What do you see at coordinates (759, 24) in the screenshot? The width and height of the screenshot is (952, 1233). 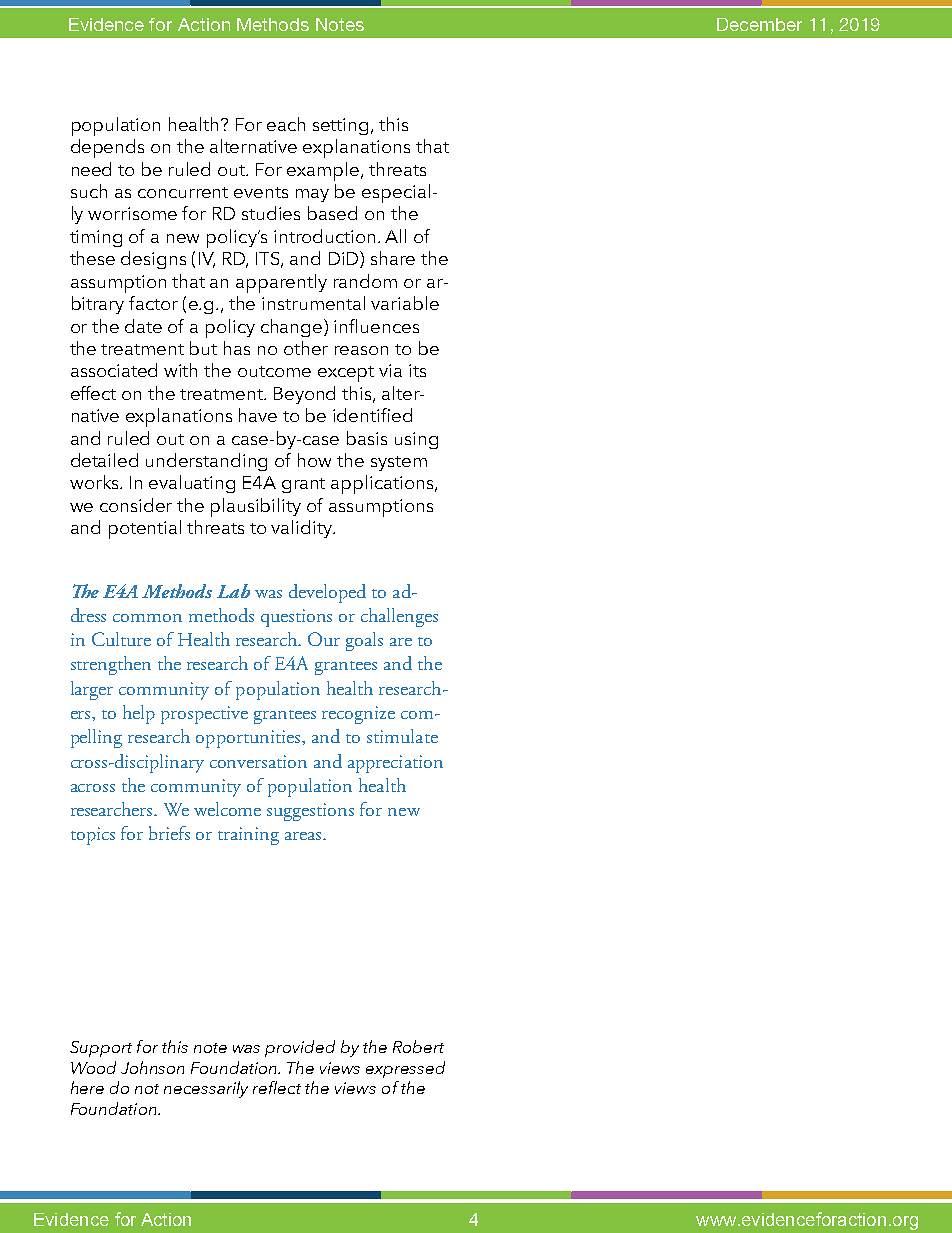 I see `December` at bounding box center [759, 24].
